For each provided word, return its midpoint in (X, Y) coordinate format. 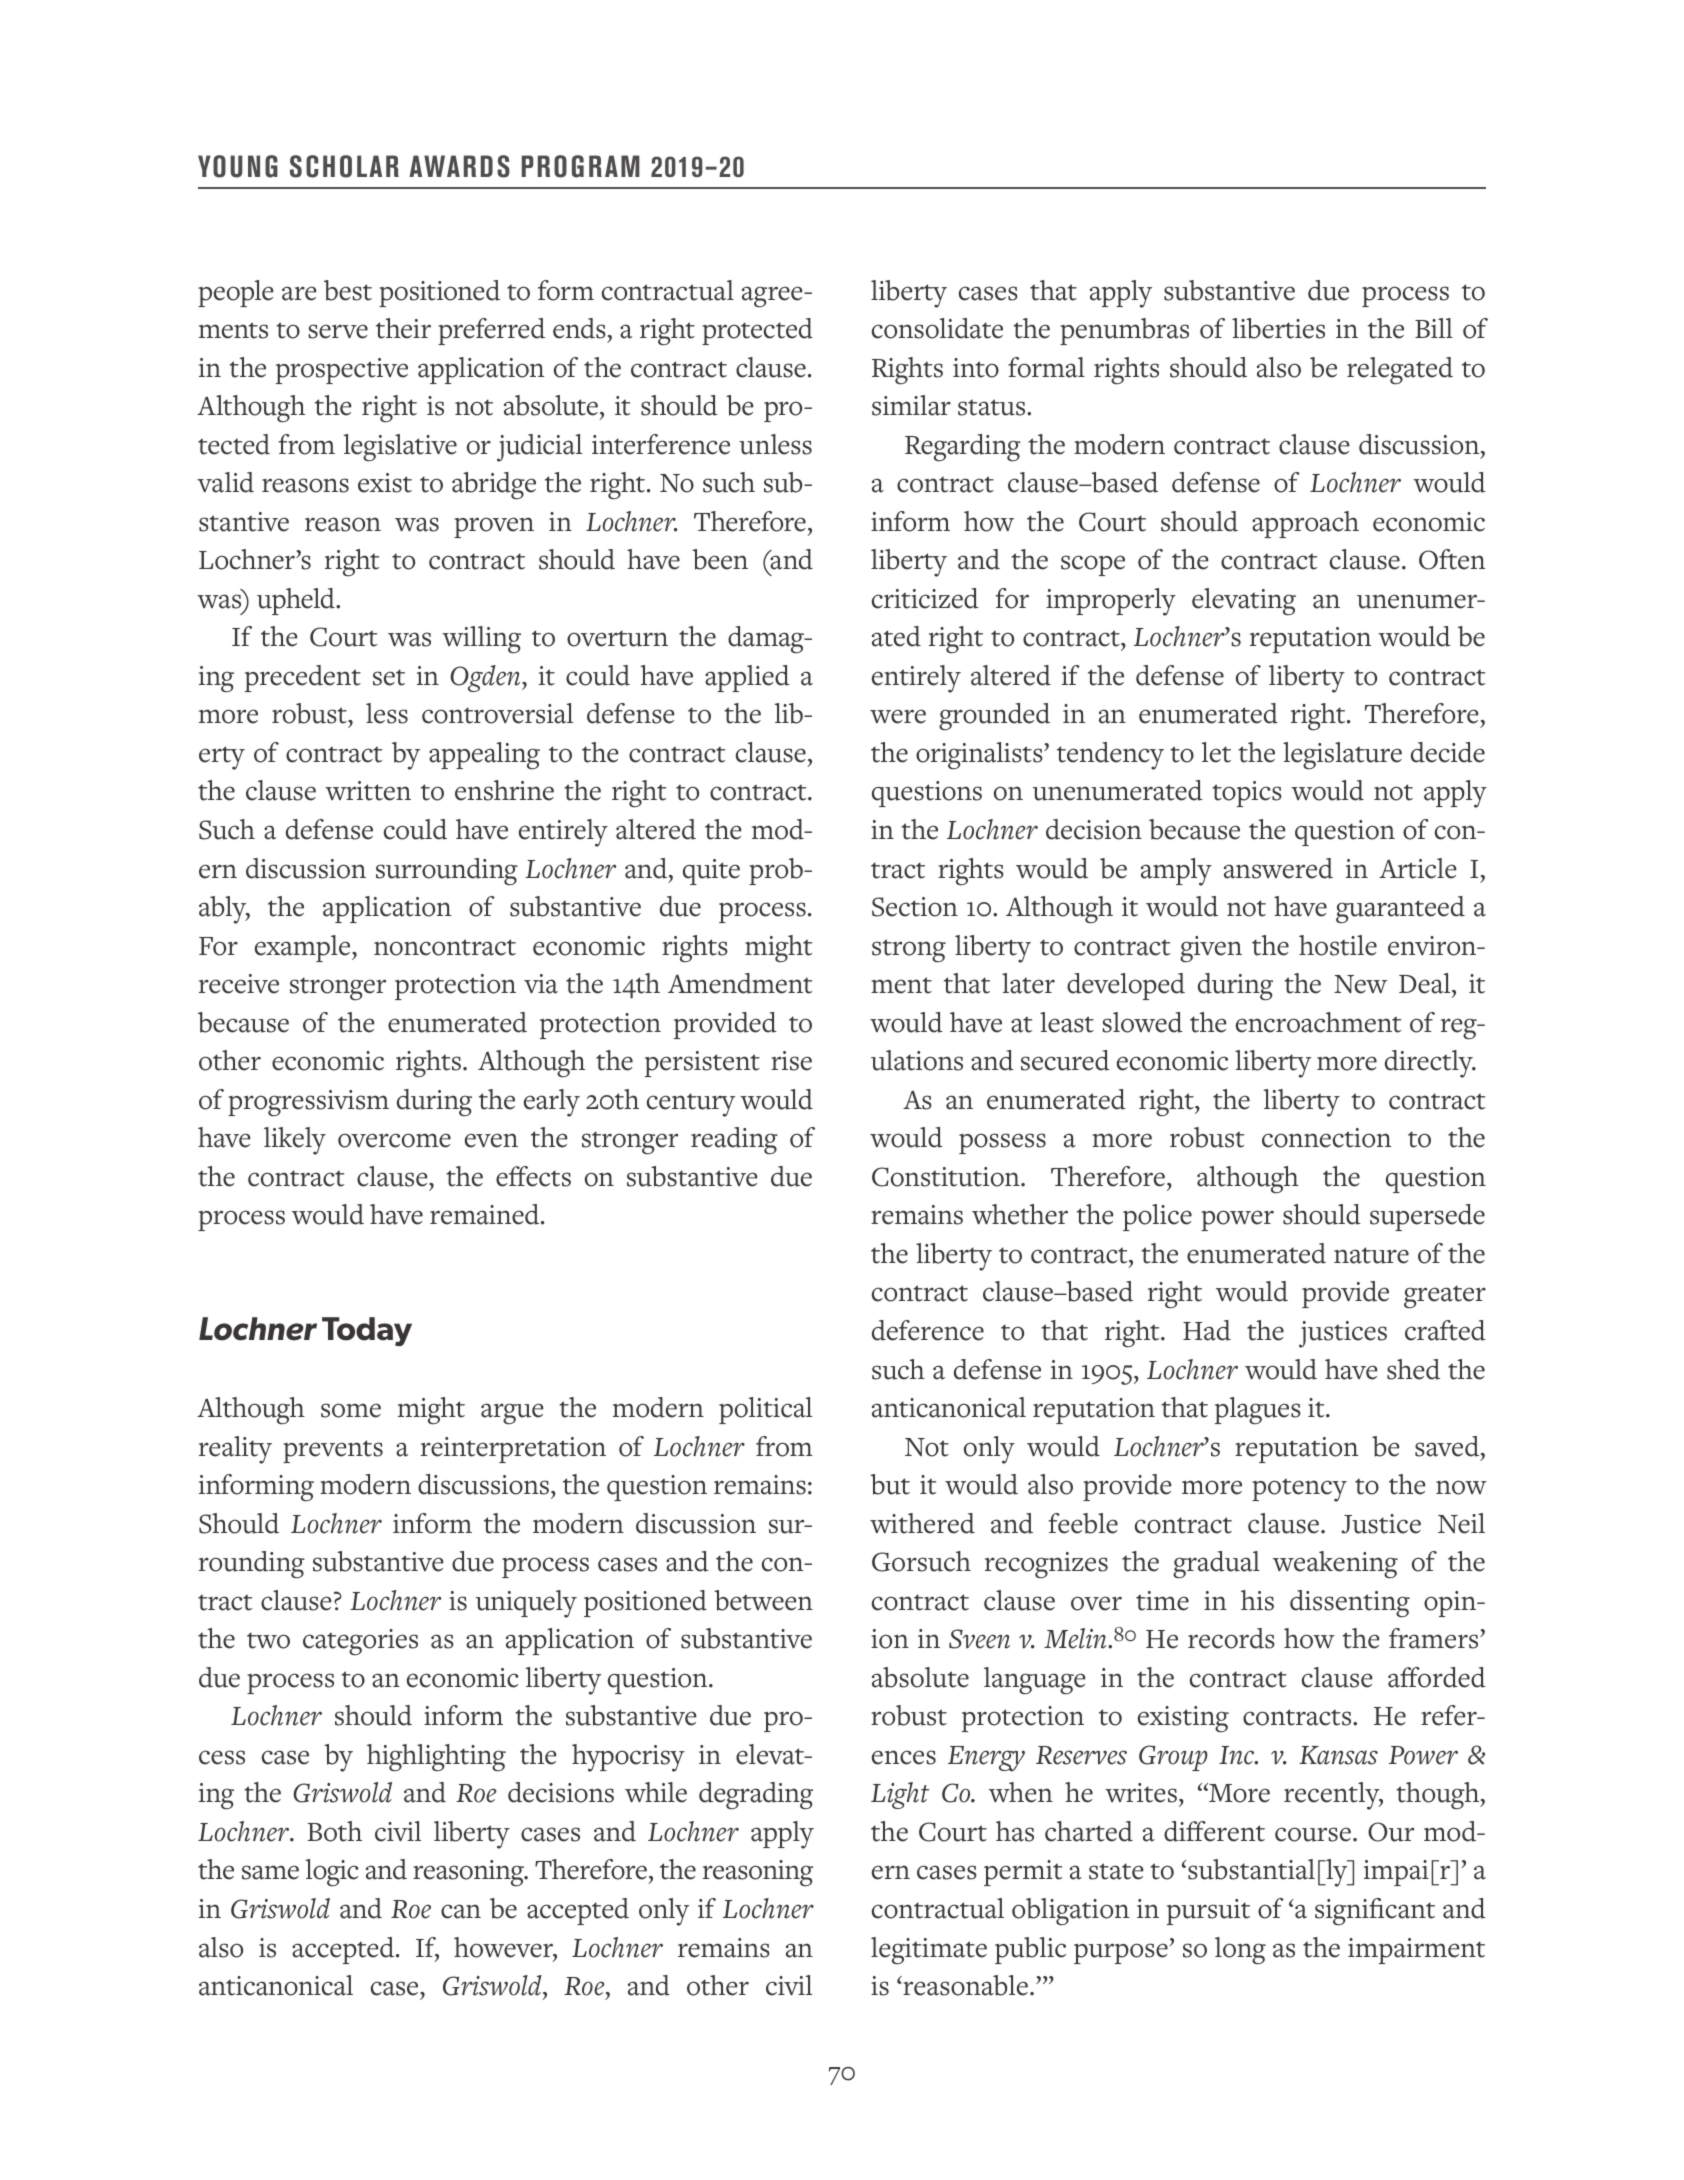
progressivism (308, 1103)
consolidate (937, 328)
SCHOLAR (344, 166)
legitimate (929, 1951)
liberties (1278, 328)
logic (332, 1873)
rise (791, 1061)
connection (1326, 1138)
